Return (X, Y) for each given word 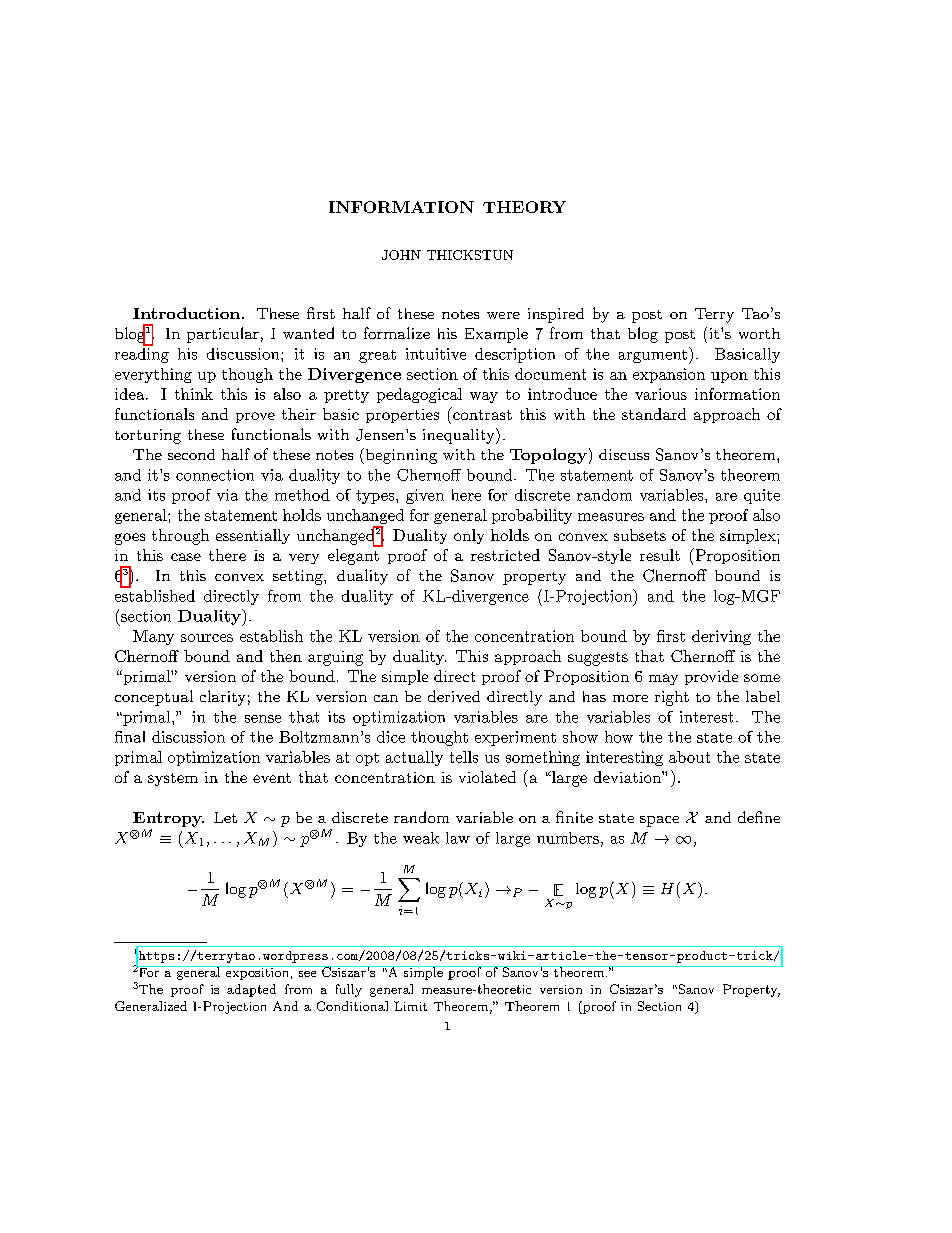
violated (487, 777)
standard (654, 414)
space (659, 821)
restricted (505, 555)
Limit (410, 1006)
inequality (460, 436)
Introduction (186, 313)
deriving (721, 637)
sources (207, 638)
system (173, 779)
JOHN (401, 255)
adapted (251, 990)
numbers (568, 838)
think (194, 394)
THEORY (524, 207)
